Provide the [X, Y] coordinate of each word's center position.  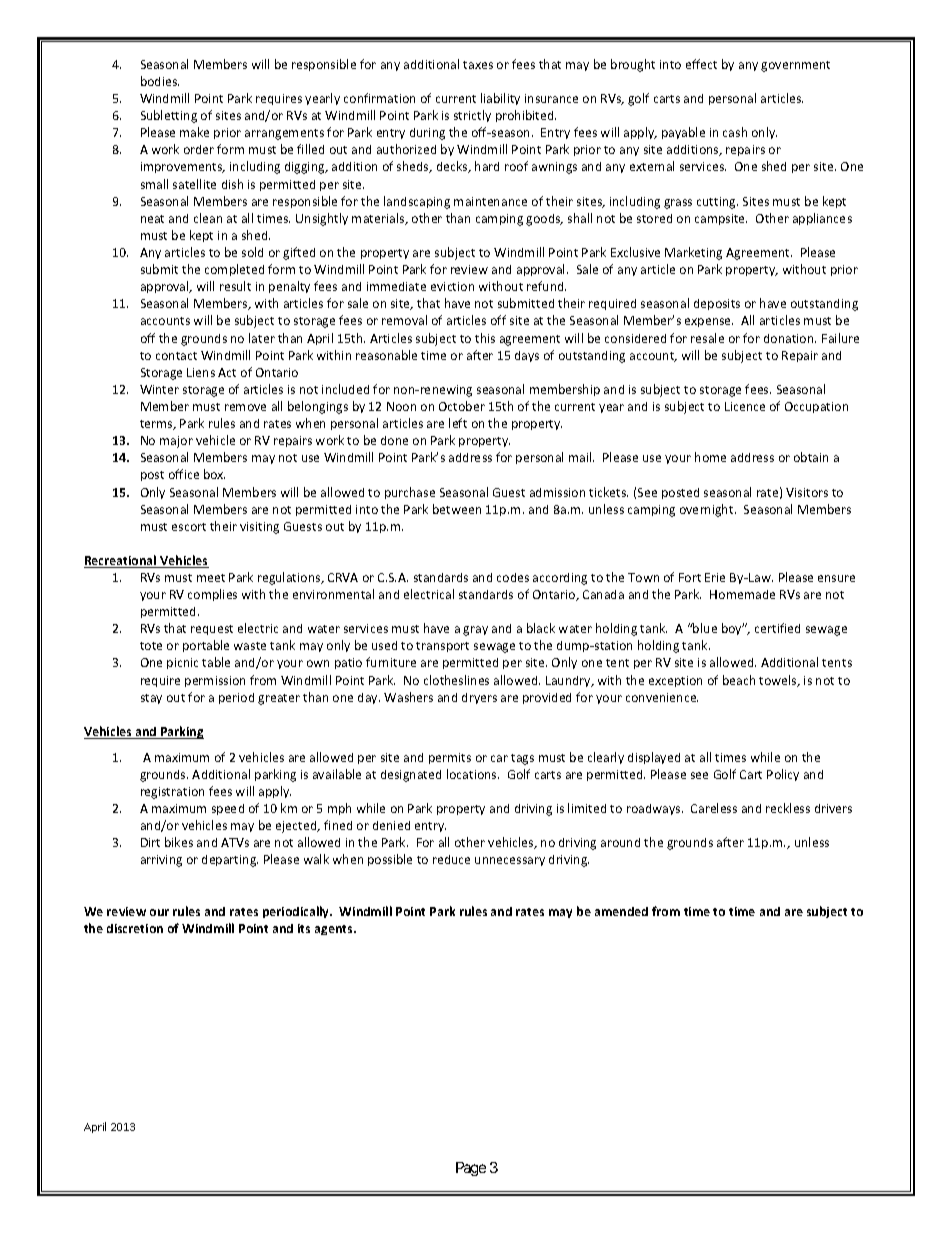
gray [475, 631]
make [194, 132]
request [212, 630]
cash [735, 132]
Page [471, 1169]
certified [777, 628]
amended [621, 911]
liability [500, 99]
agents [335, 930]
